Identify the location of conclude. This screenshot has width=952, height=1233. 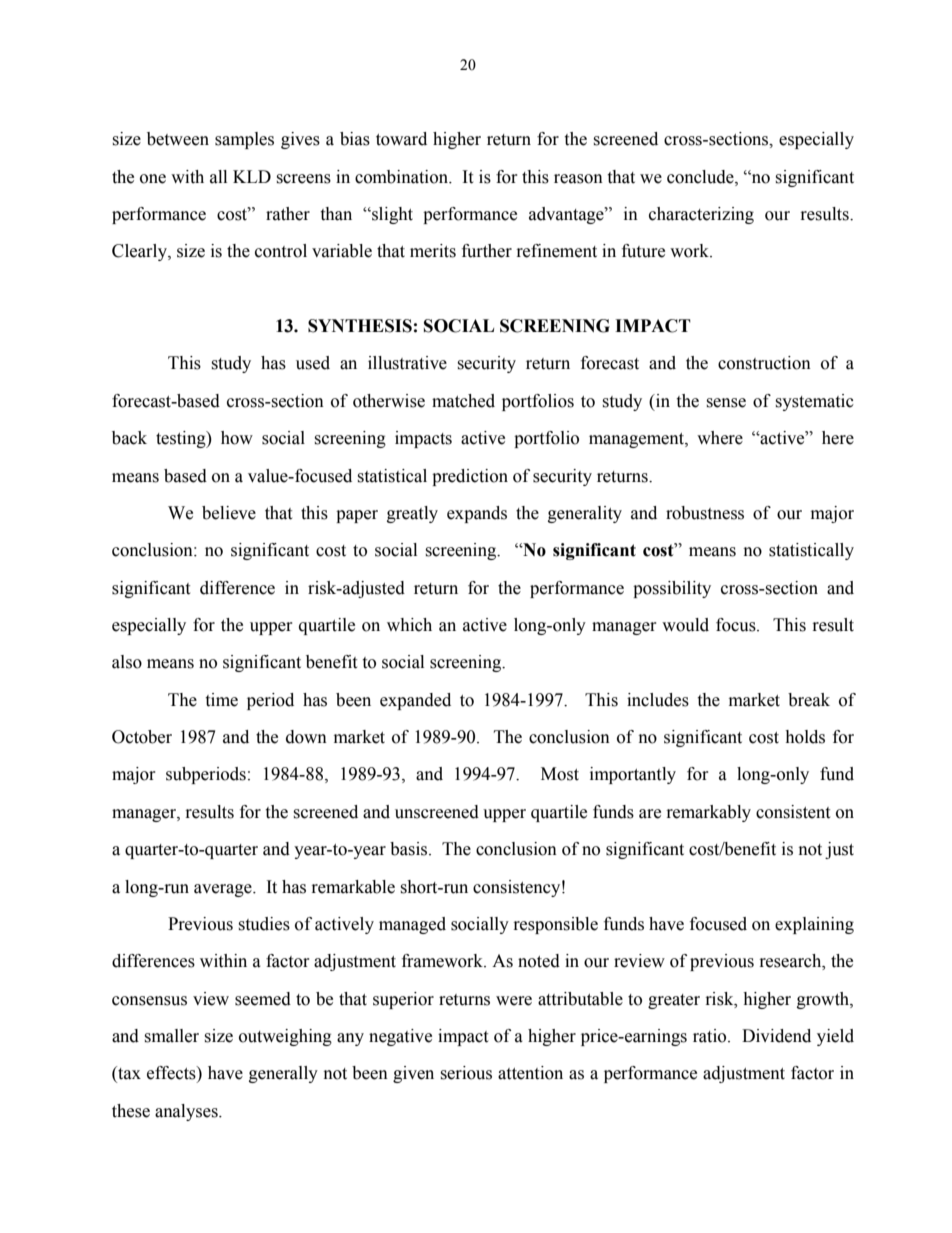
(701, 177).
